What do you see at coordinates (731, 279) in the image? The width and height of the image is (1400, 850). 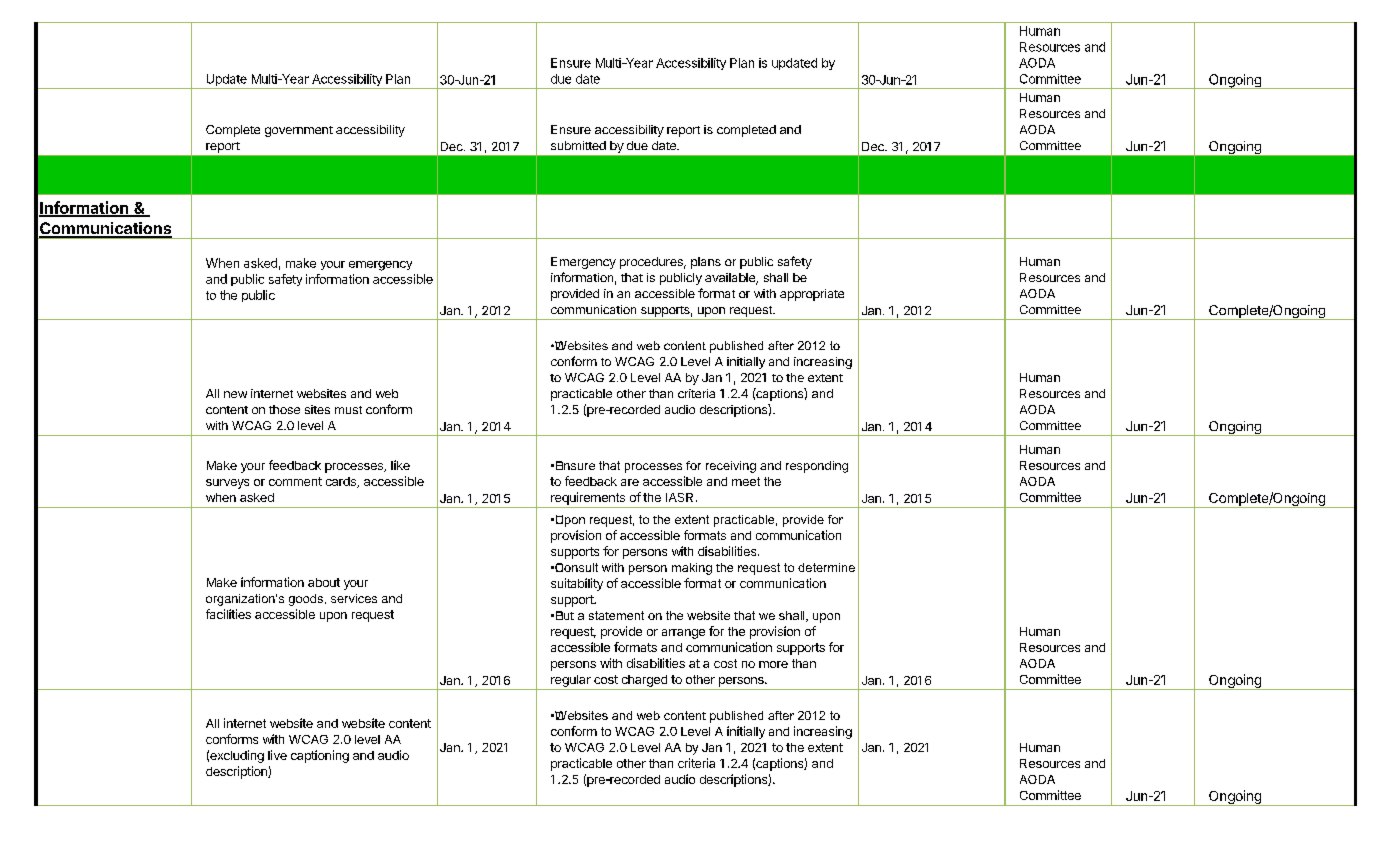 I see `available` at bounding box center [731, 279].
